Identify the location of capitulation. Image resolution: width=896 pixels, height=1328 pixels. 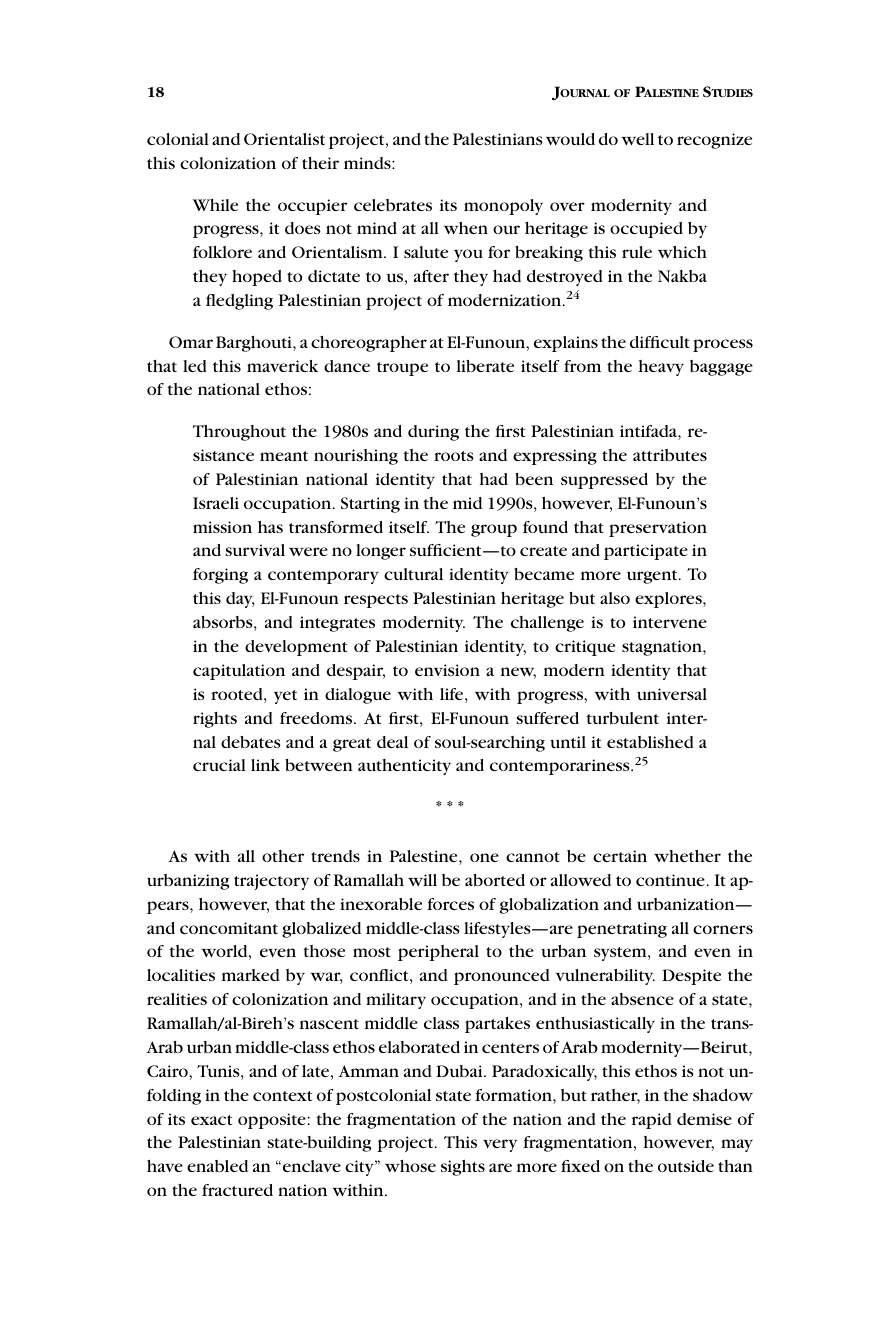
(239, 672).
